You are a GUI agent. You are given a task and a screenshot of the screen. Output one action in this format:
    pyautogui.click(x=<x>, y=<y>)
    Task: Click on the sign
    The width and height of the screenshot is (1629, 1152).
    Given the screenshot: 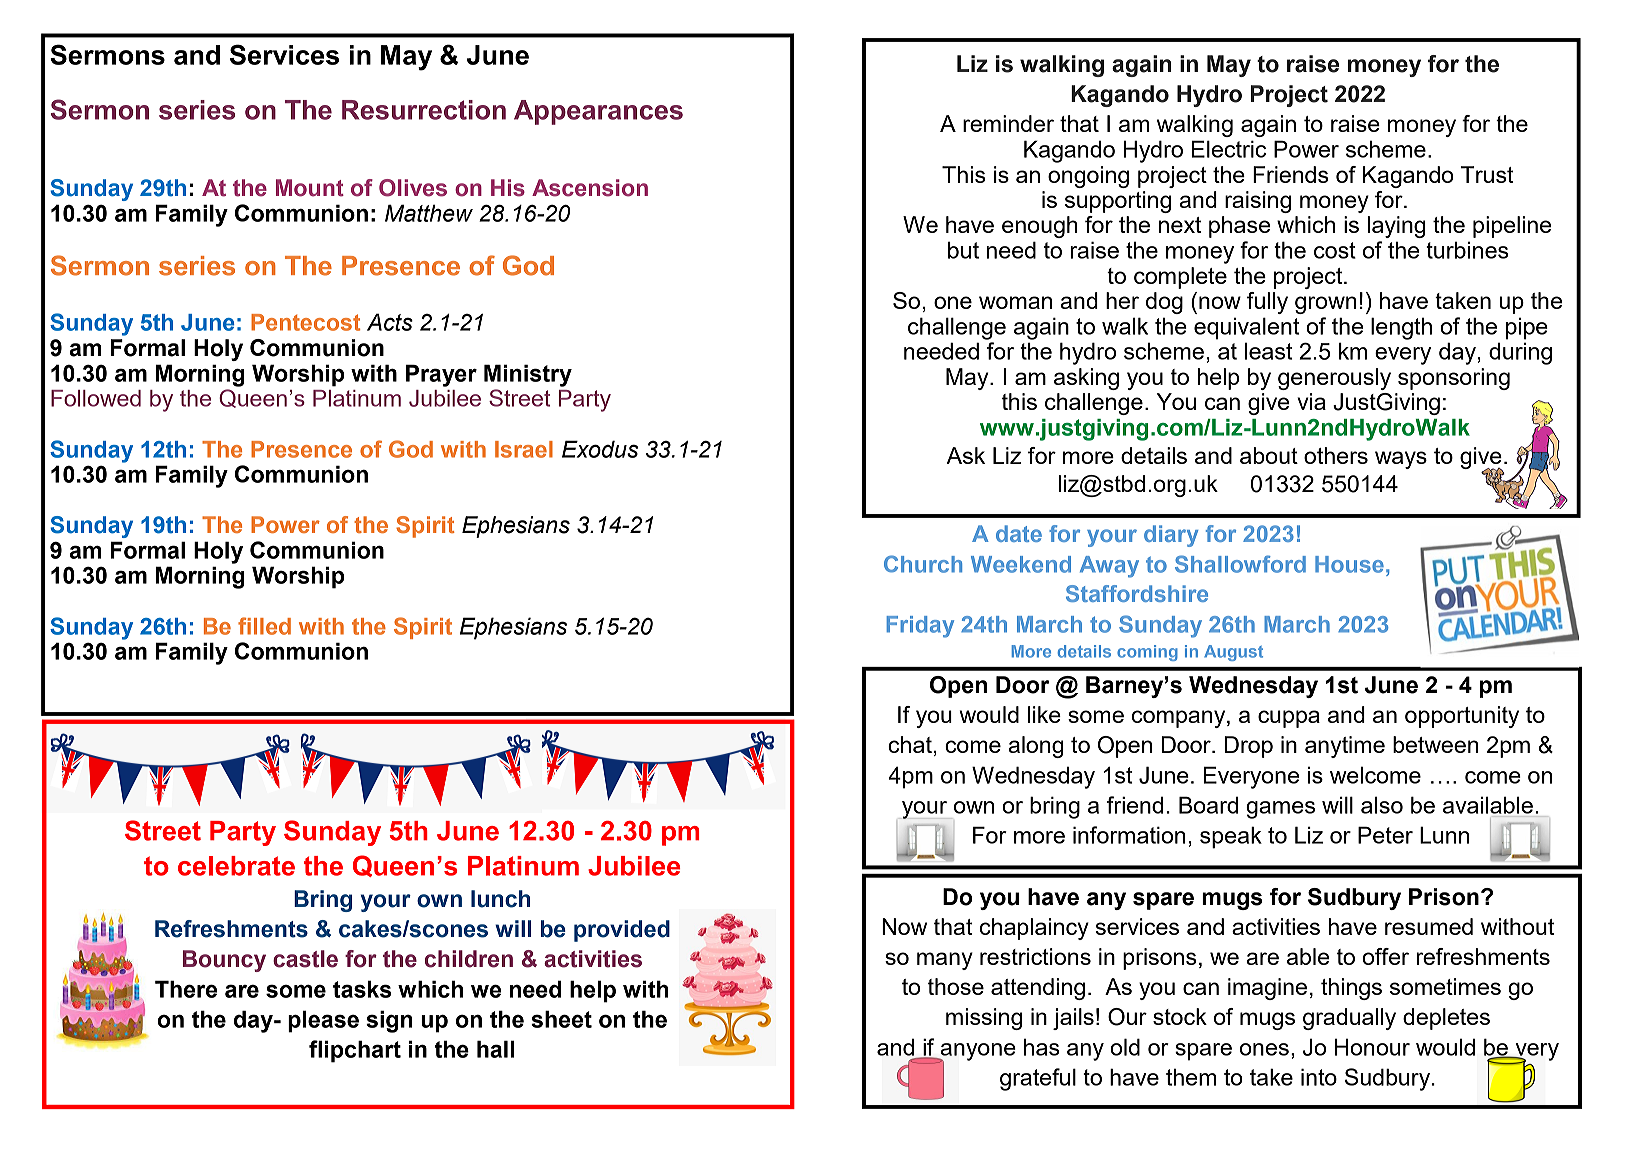 What is the action you would take?
    pyautogui.click(x=389, y=1021)
